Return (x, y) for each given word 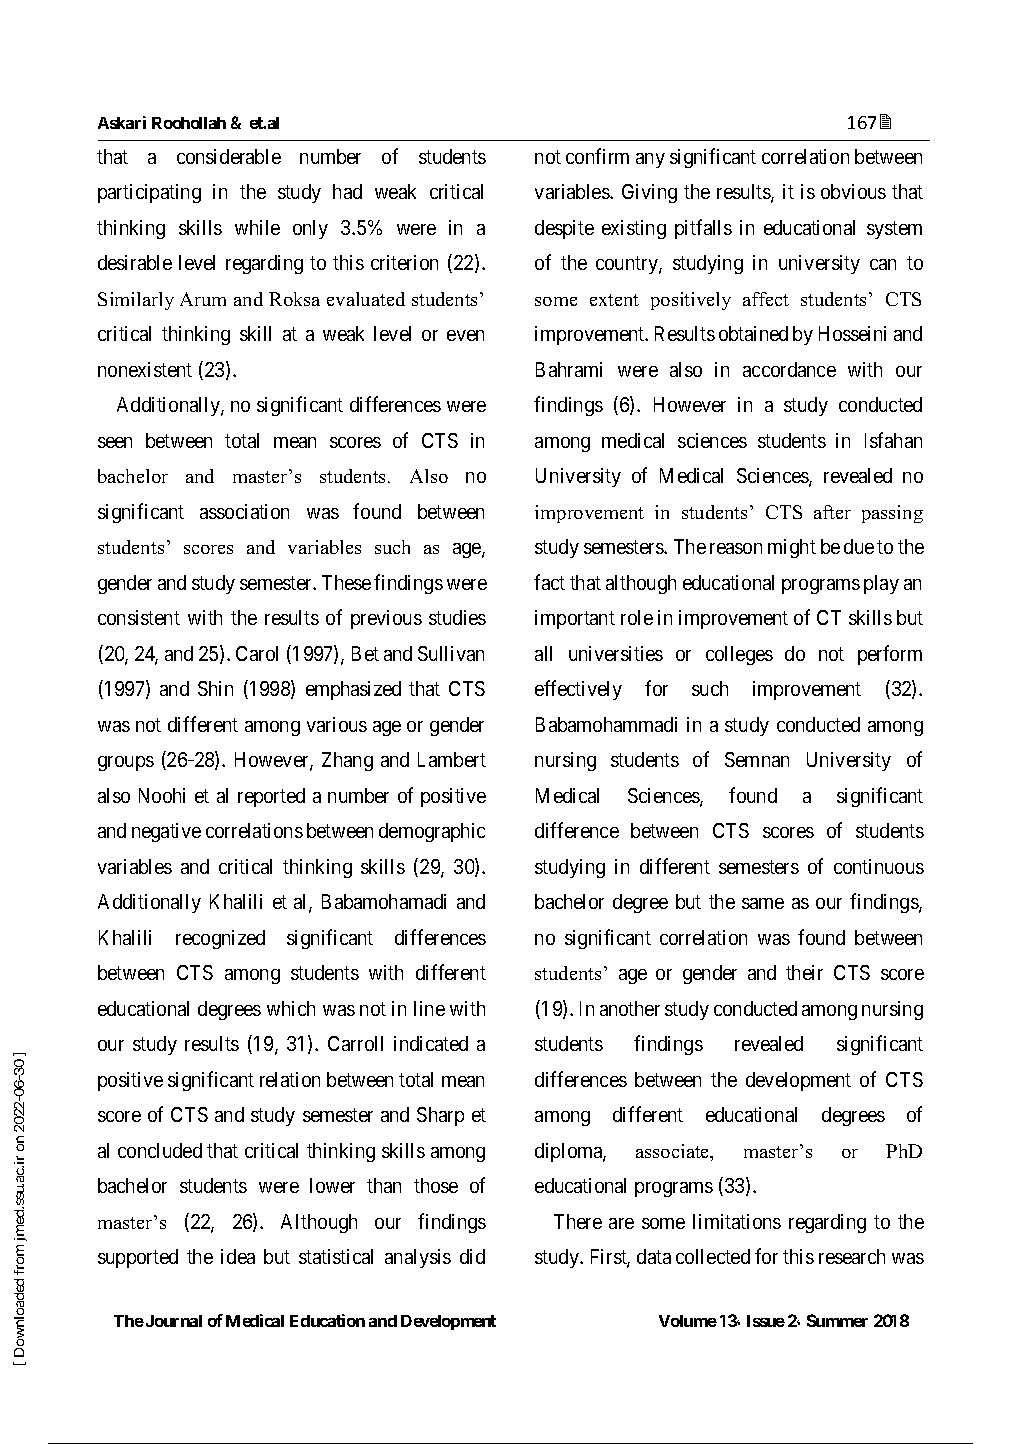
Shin (215, 688)
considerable (229, 156)
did (472, 1256)
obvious (853, 191)
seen (115, 442)
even (465, 335)
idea (238, 1256)
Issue (766, 1321)
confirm (597, 156)
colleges (739, 655)
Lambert (452, 759)
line (429, 1008)
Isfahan (893, 440)
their (804, 972)
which (291, 1008)
